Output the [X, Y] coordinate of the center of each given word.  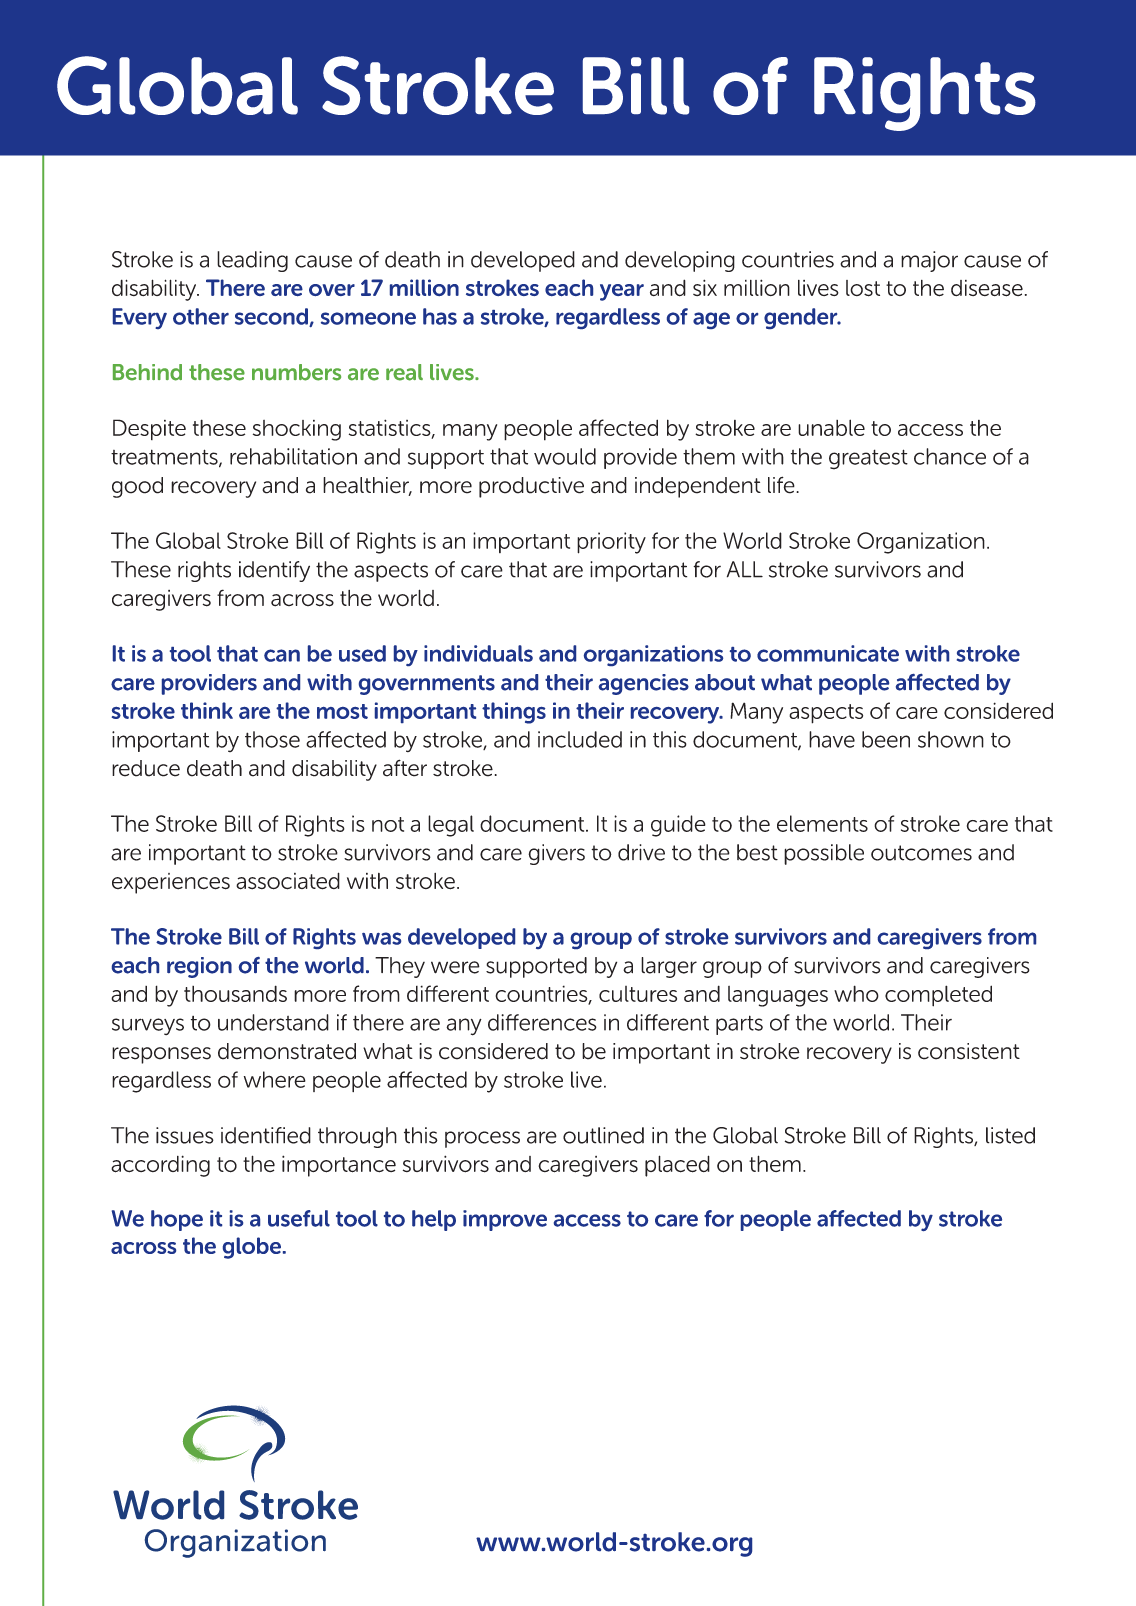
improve [505, 1220]
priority [611, 543]
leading [252, 261]
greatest [868, 459]
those [272, 739]
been [886, 739]
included [580, 739]
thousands [235, 993]
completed [938, 996]
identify [274, 571]
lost [863, 288]
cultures [638, 994]
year [622, 292]
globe [252, 1248]
